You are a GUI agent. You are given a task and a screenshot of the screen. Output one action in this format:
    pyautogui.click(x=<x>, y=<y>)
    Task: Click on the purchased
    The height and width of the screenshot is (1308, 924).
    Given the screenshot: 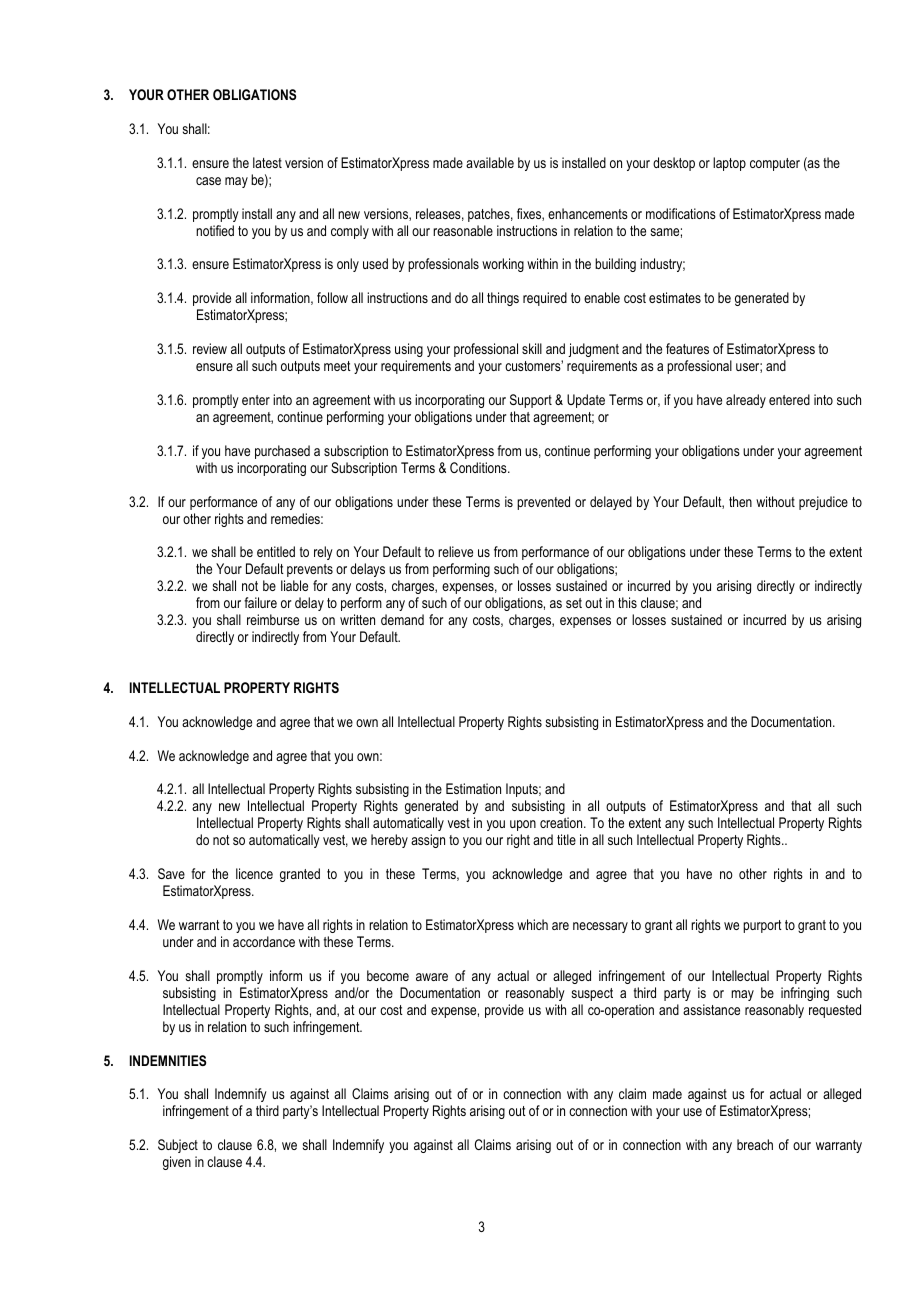 What is the action you would take?
    pyautogui.click(x=282, y=452)
